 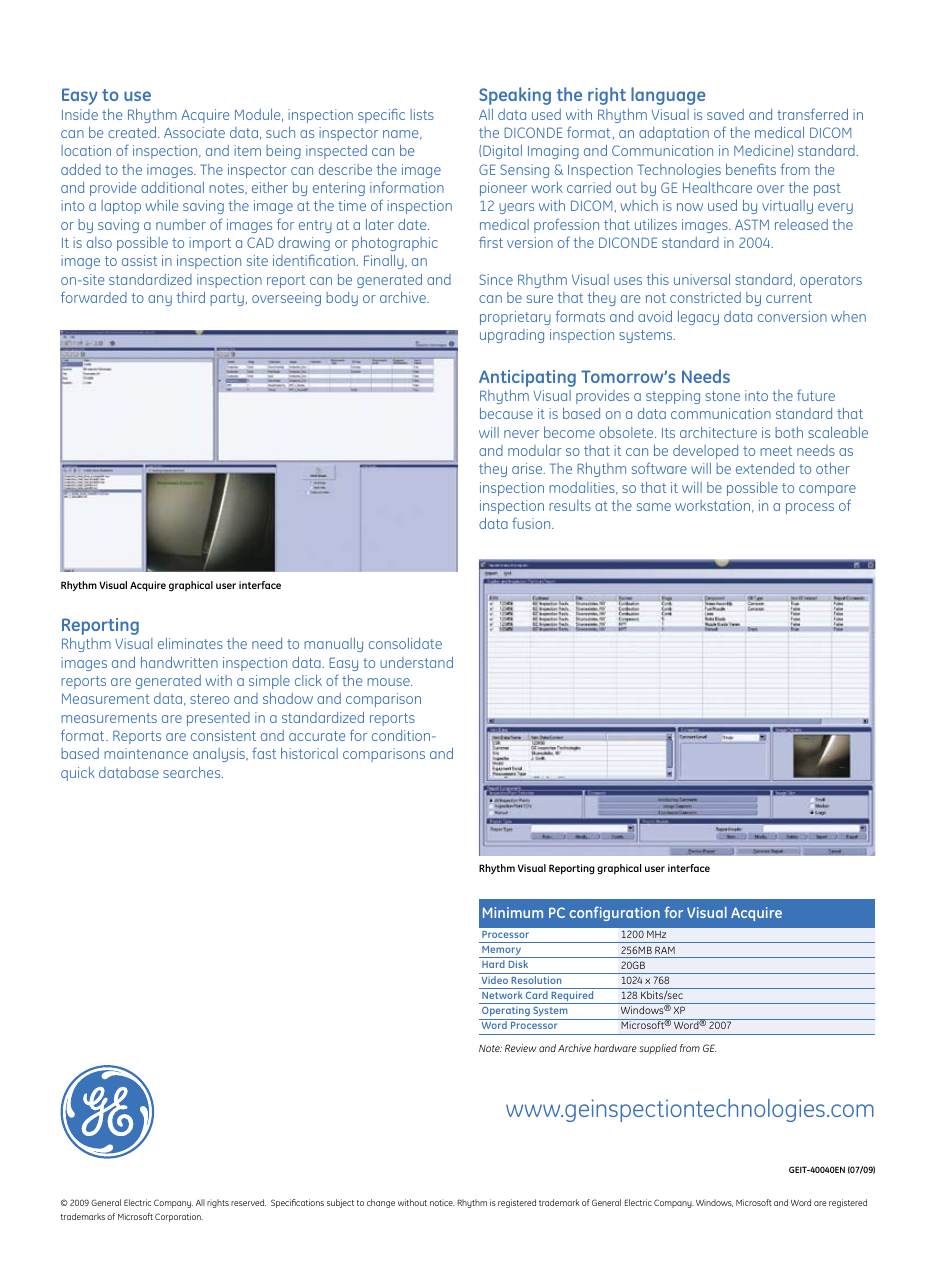 I want to click on third, so click(x=191, y=297).
